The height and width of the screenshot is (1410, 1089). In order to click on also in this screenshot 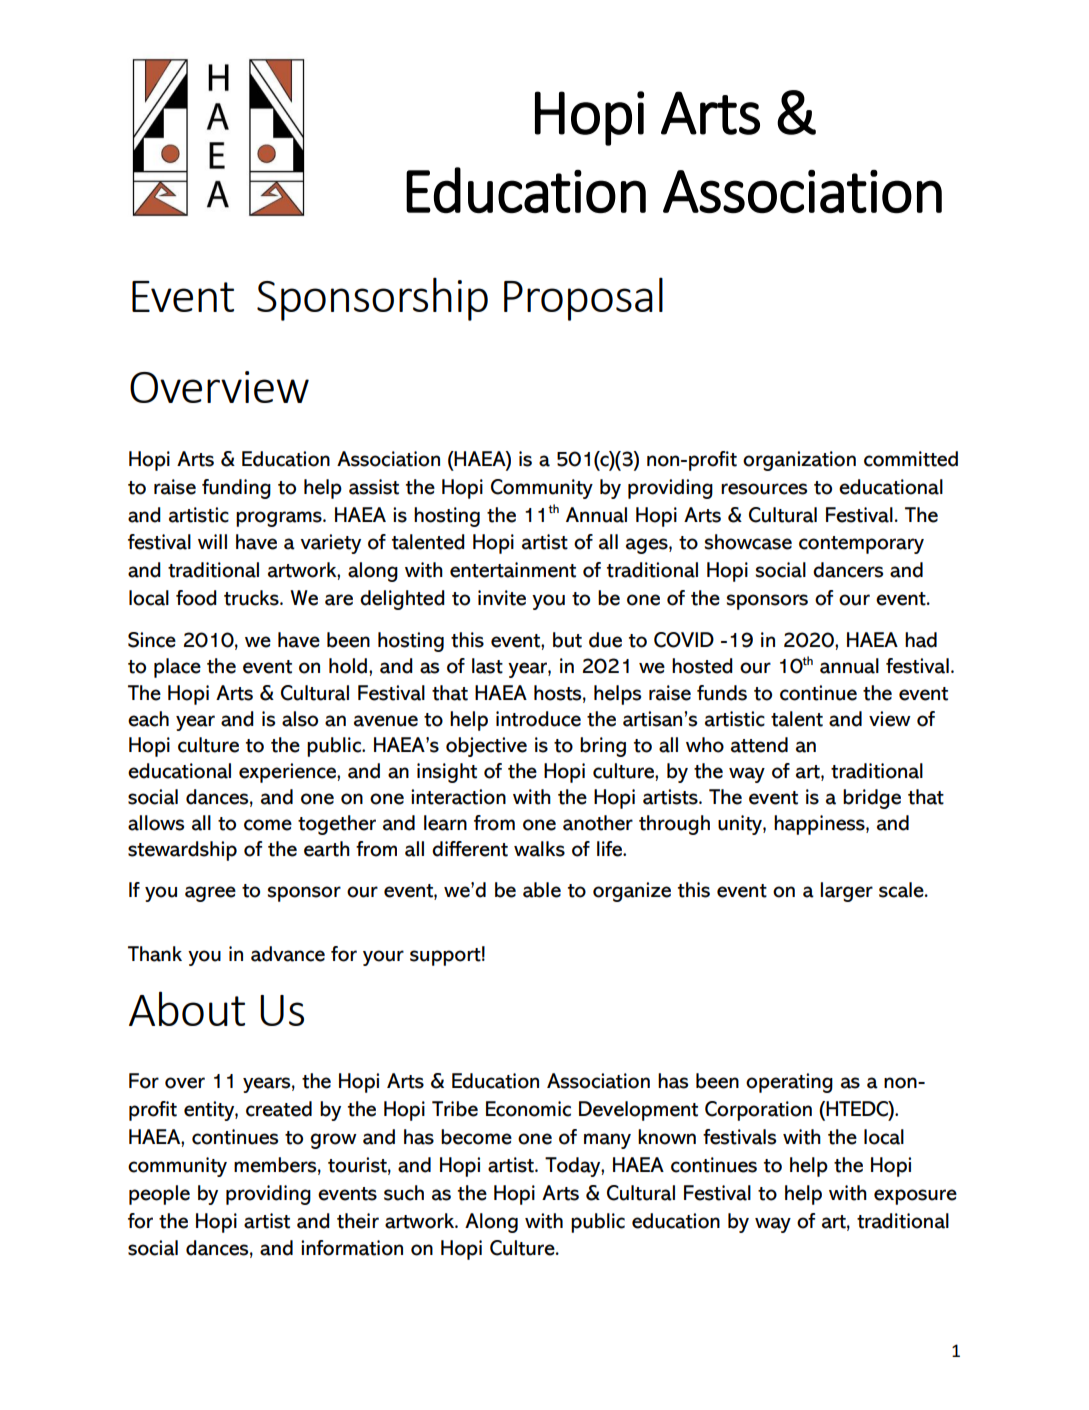, I will do `click(300, 719)`.
